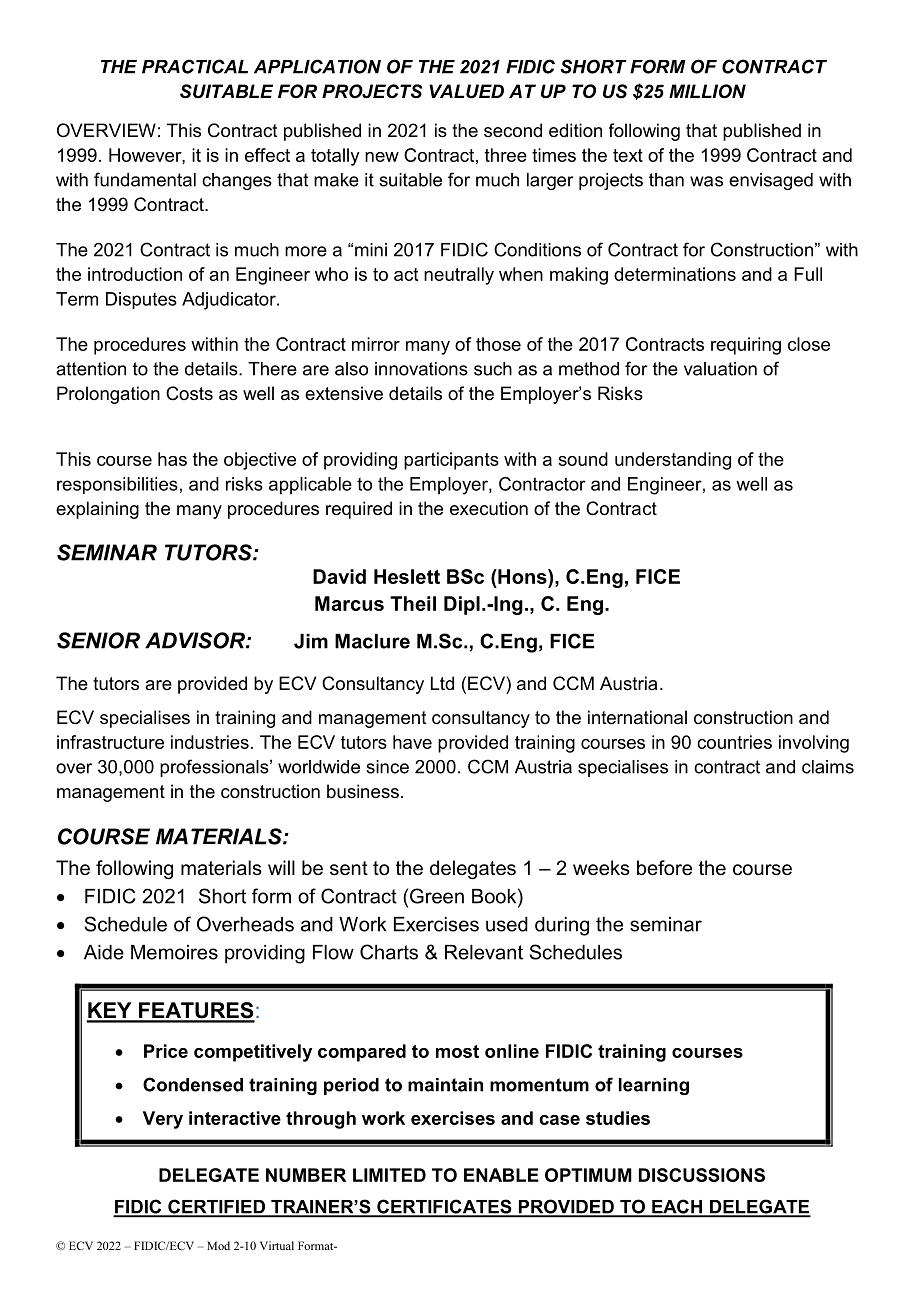 The height and width of the screenshot is (1308, 924). Describe the element at coordinates (707, 91) in the screenshot. I see `MILLION` at that location.
